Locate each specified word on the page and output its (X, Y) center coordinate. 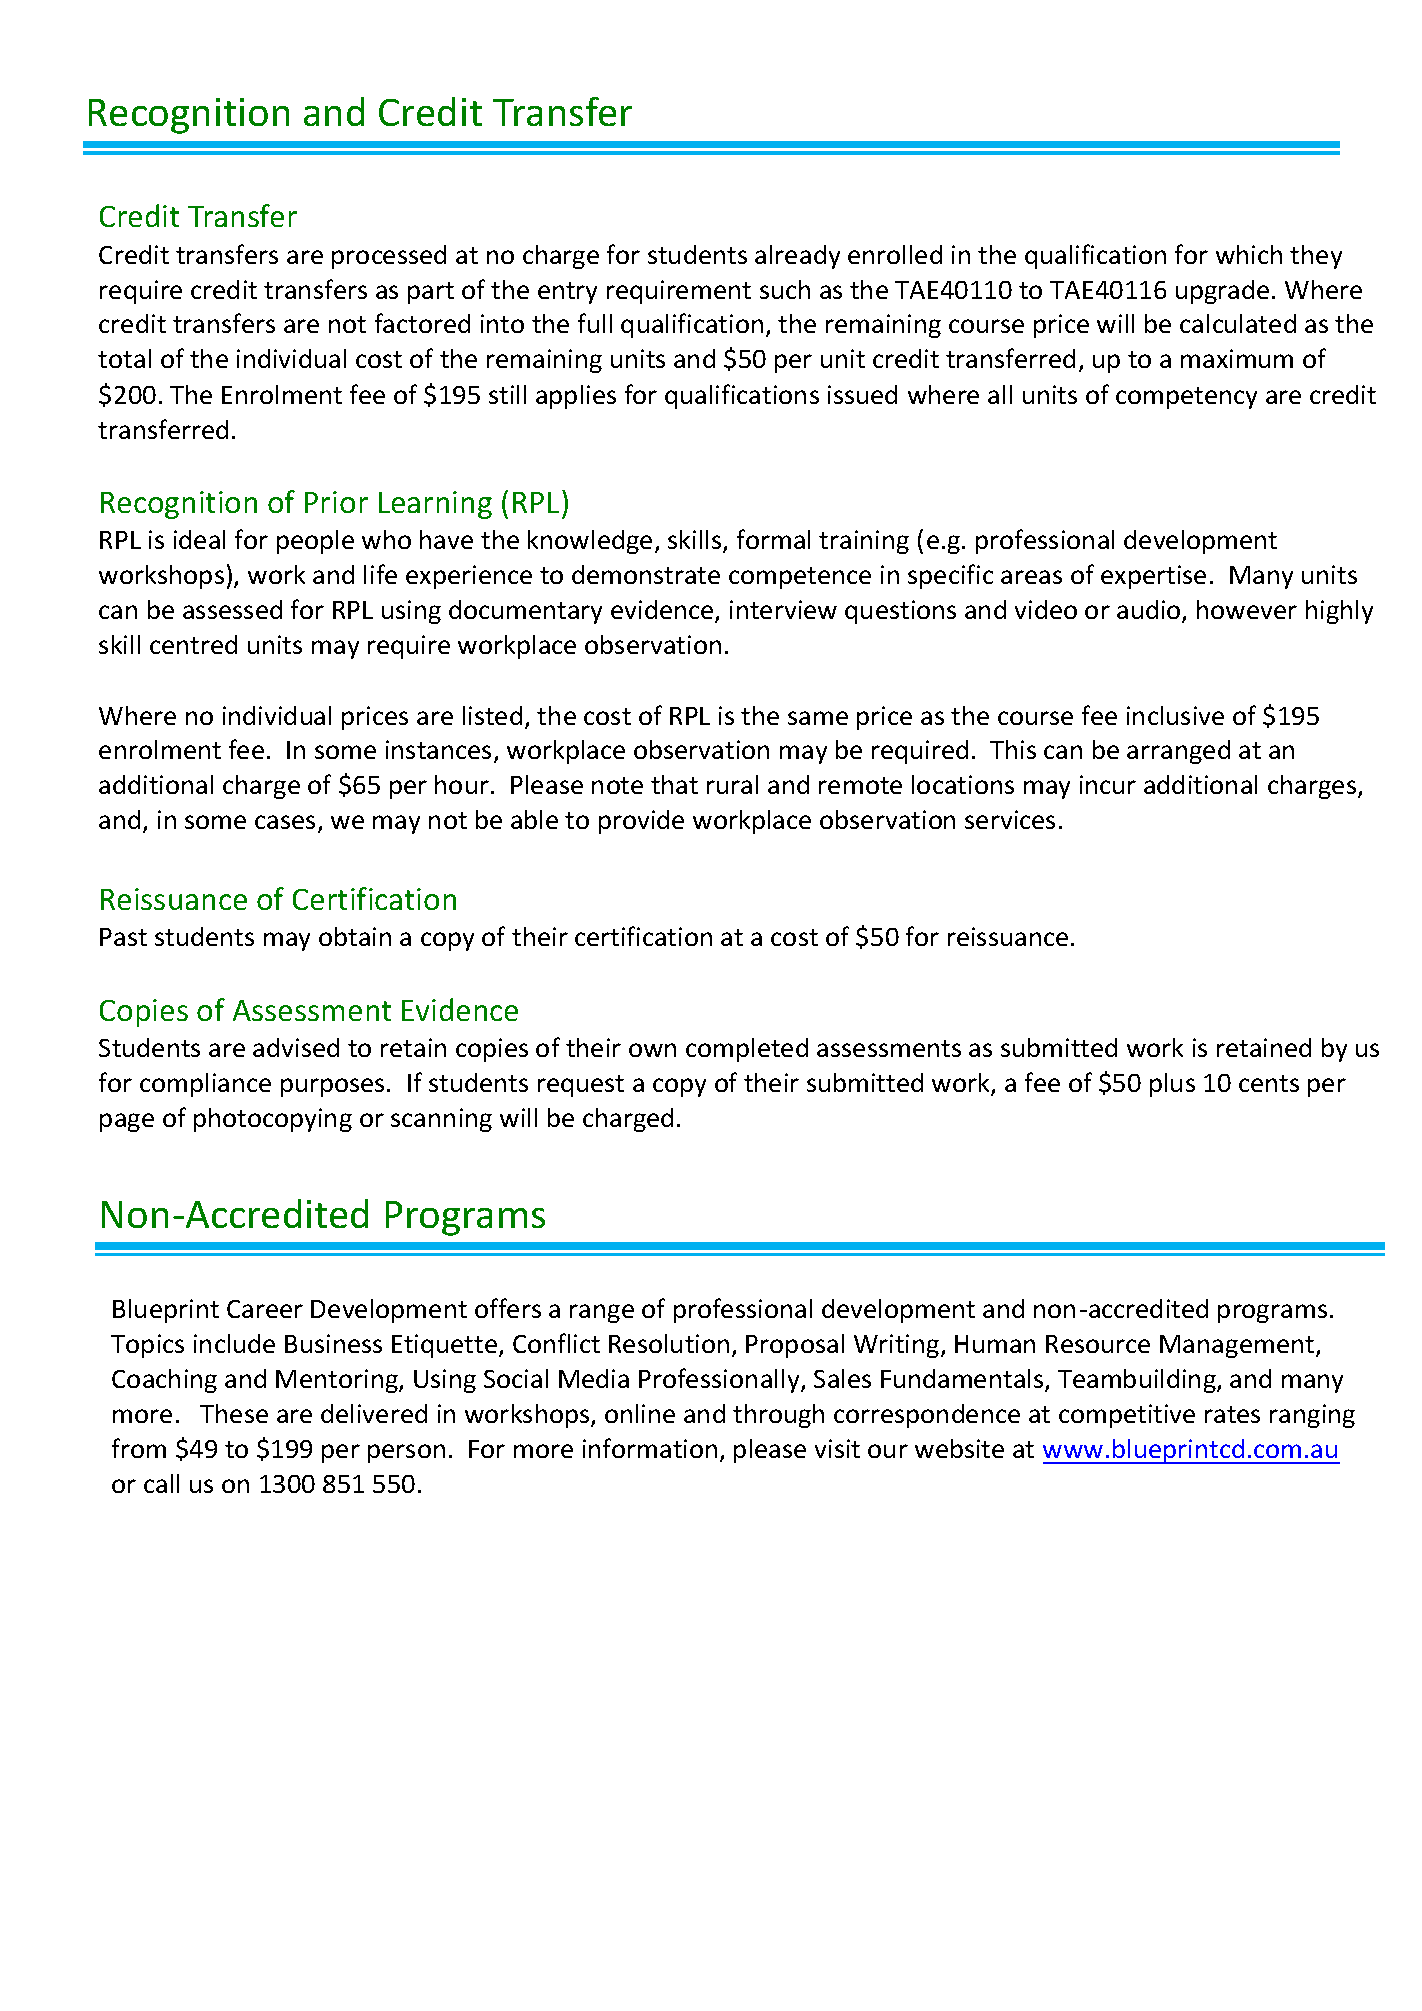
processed (389, 257)
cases (285, 822)
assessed (232, 609)
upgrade (1222, 292)
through (778, 1416)
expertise (1153, 577)
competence (800, 578)
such (785, 289)
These (234, 1413)
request (581, 1086)
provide (641, 822)
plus (1172, 1085)
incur (1108, 784)
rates (1232, 1414)
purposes (334, 1087)
